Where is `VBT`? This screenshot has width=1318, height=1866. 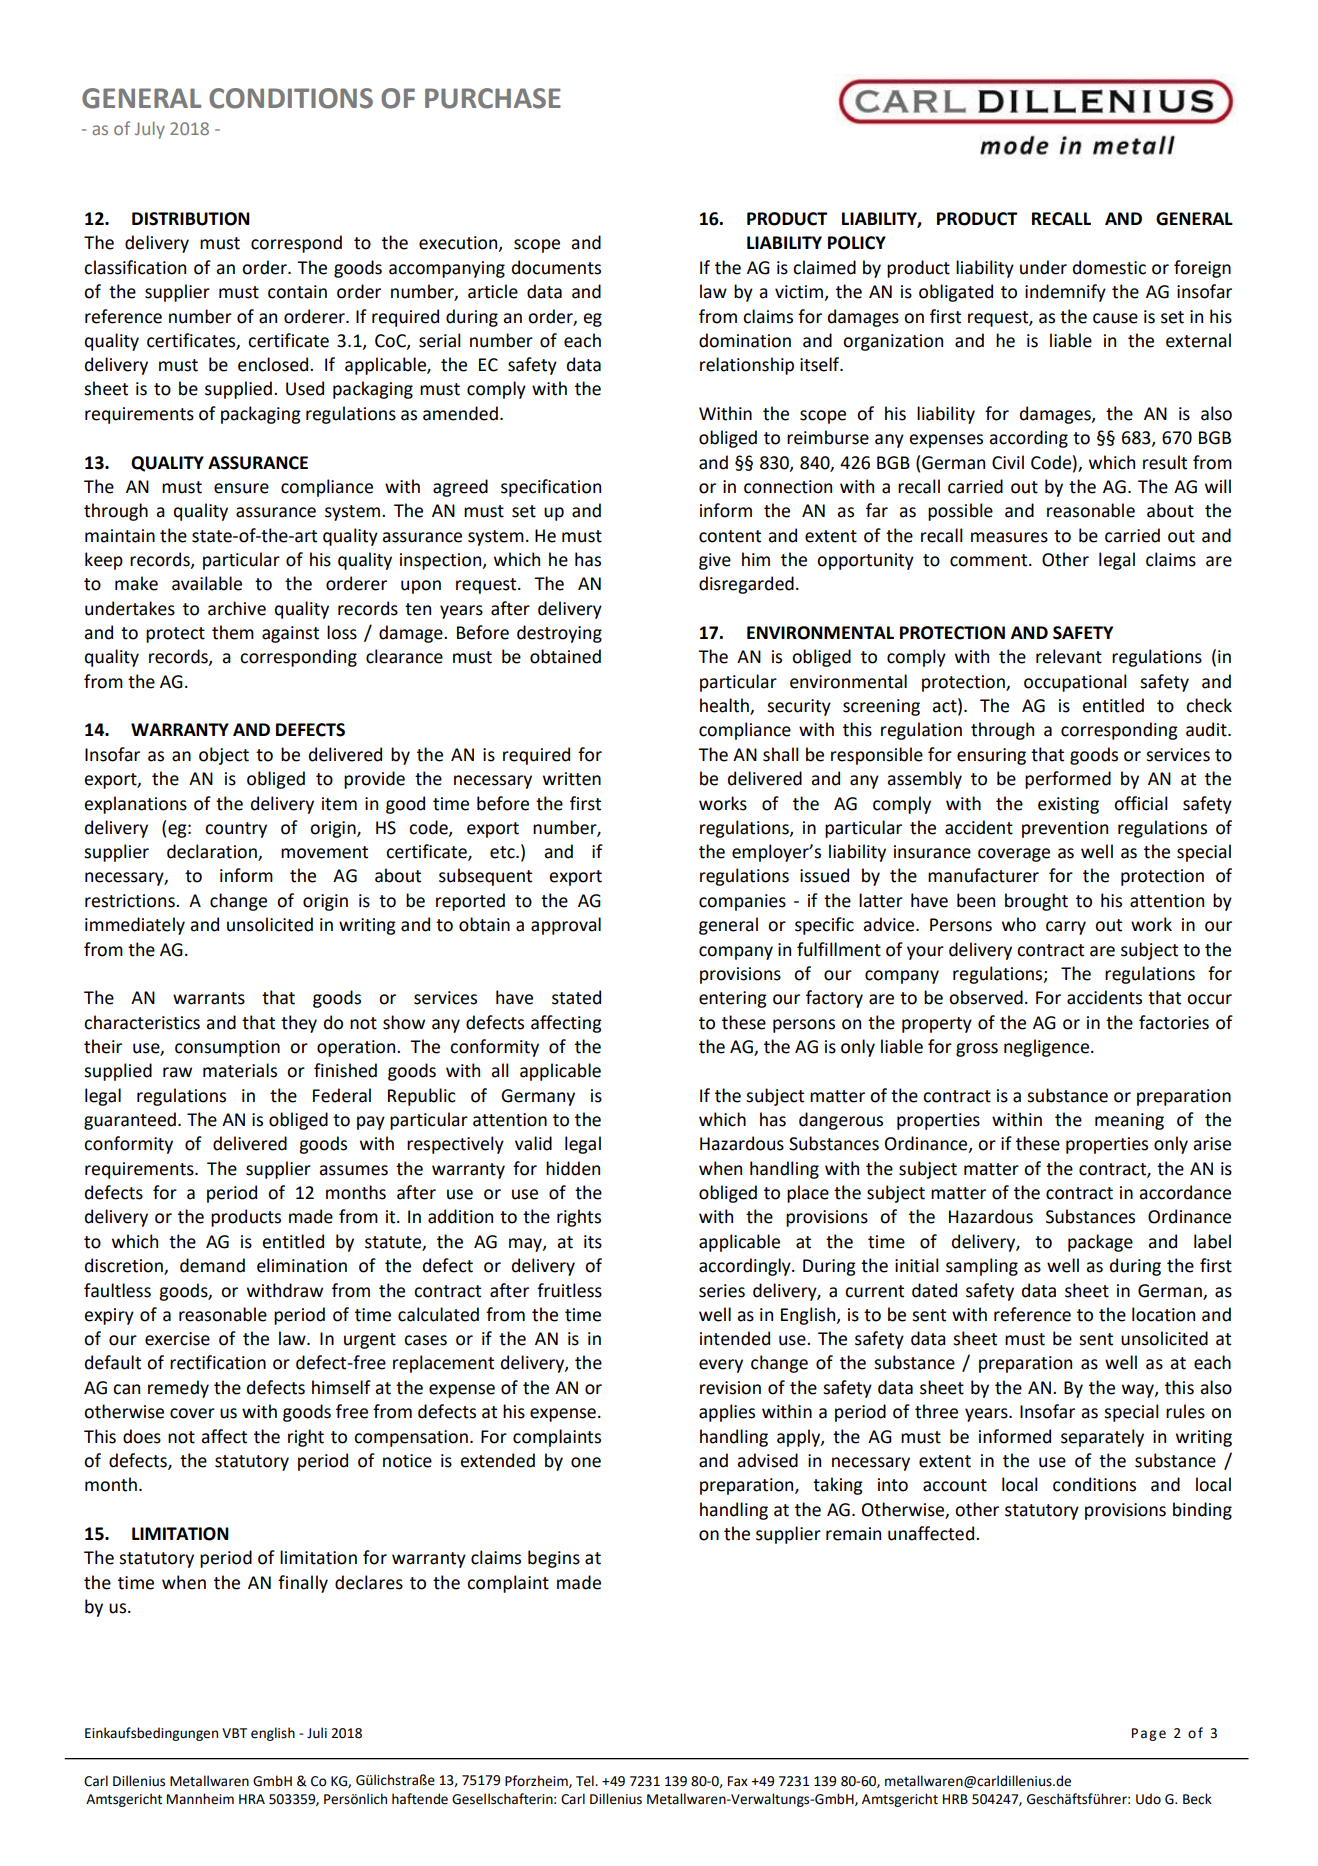 VBT is located at coordinates (234, 1733).
